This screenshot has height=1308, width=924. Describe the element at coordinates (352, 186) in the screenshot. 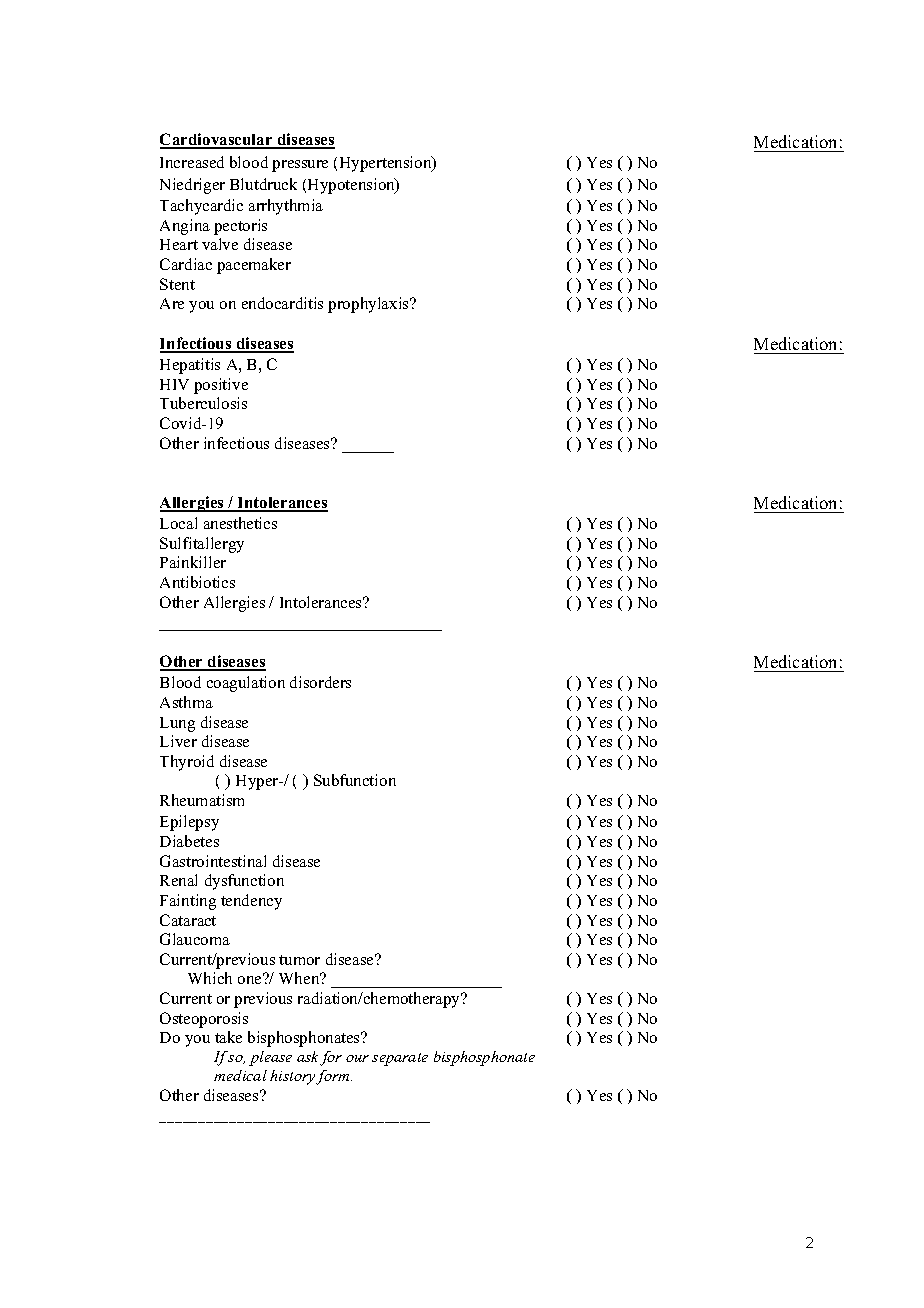

I see `Hypotension` at that location.
